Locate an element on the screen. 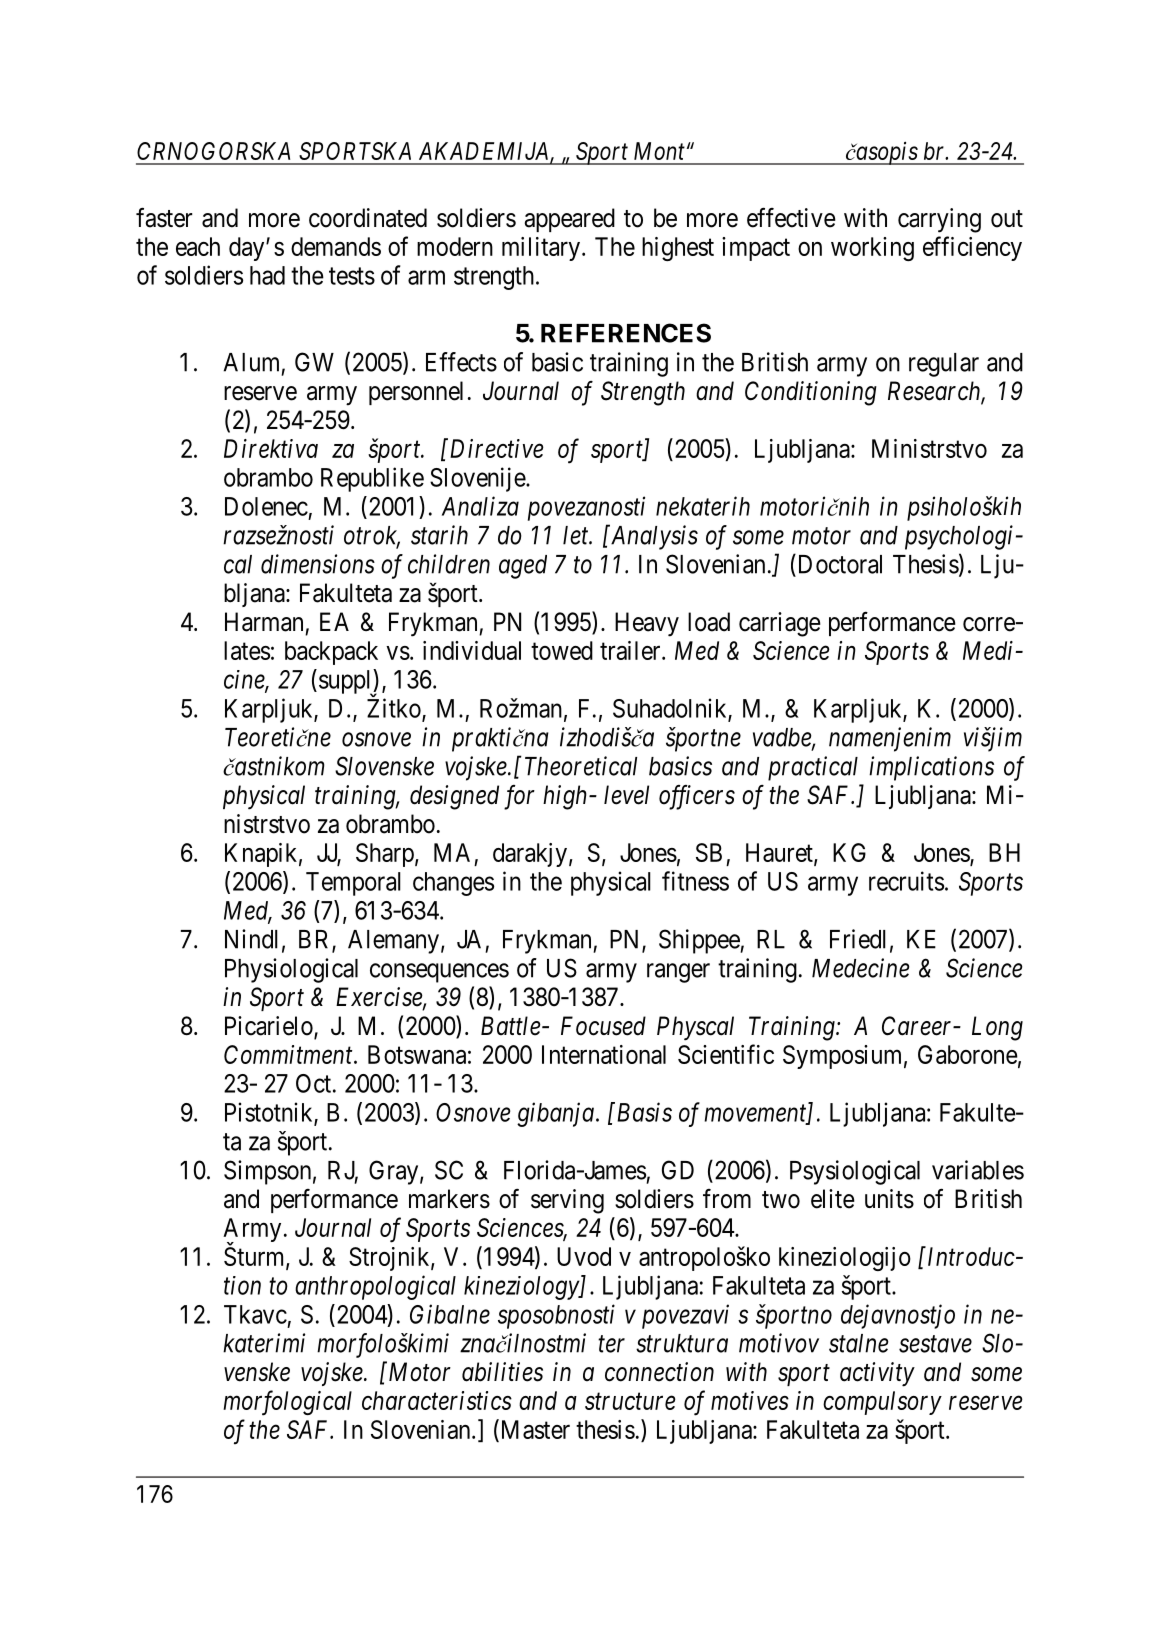 The height and width of the screenshot is (1635, 1159). Commitment is located at coordinates (289, 1054).
